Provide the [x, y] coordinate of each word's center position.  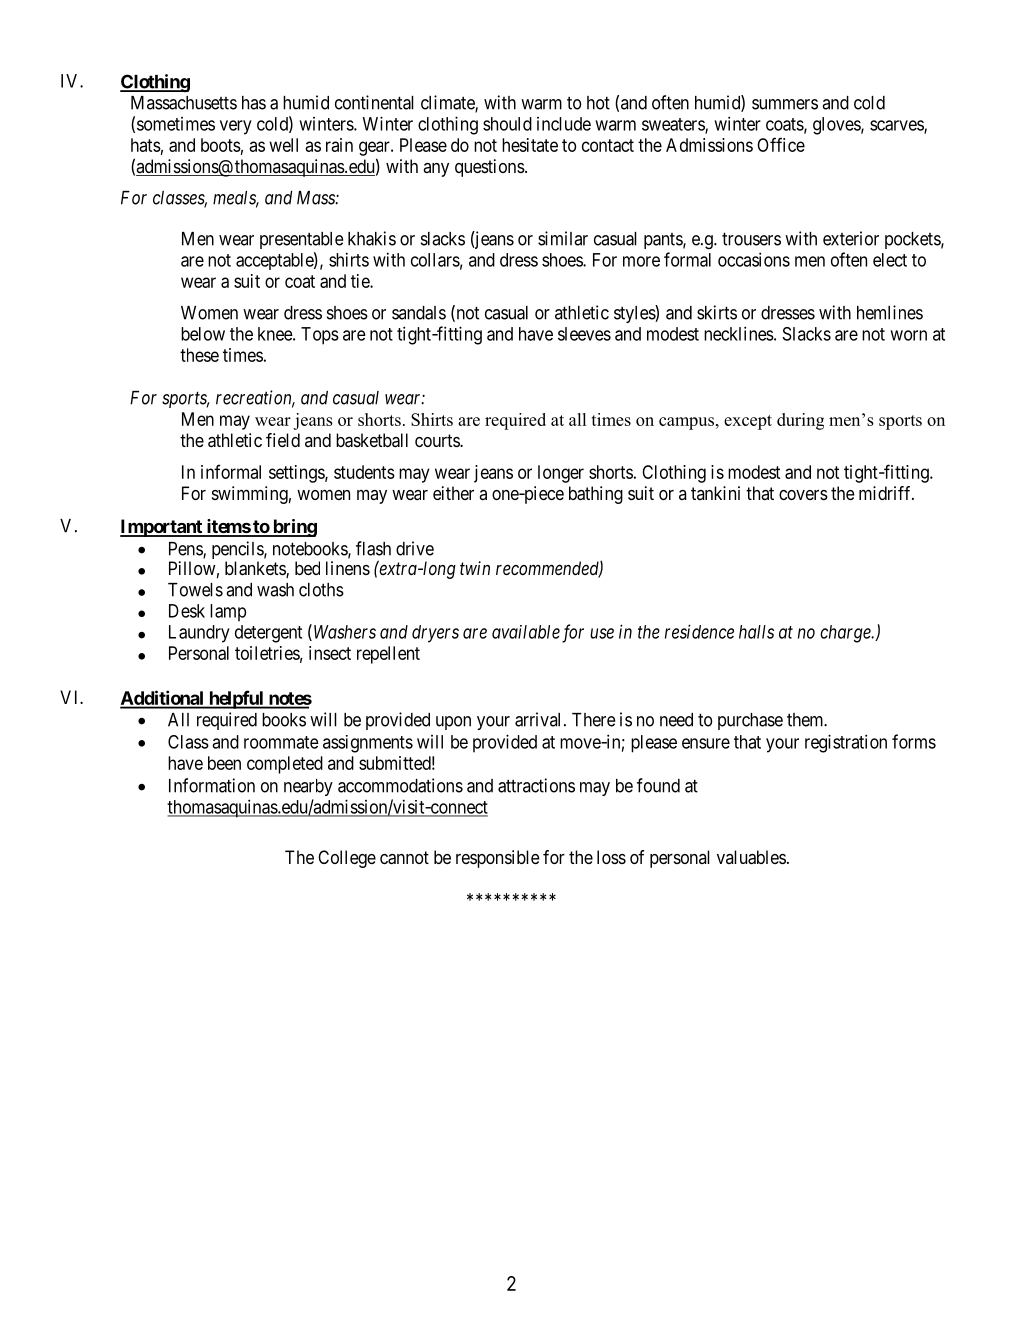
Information [212, 785]
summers [785, 104]
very [236, 127]
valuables [751, 857]
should [507, 124]
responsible [498, 859]
